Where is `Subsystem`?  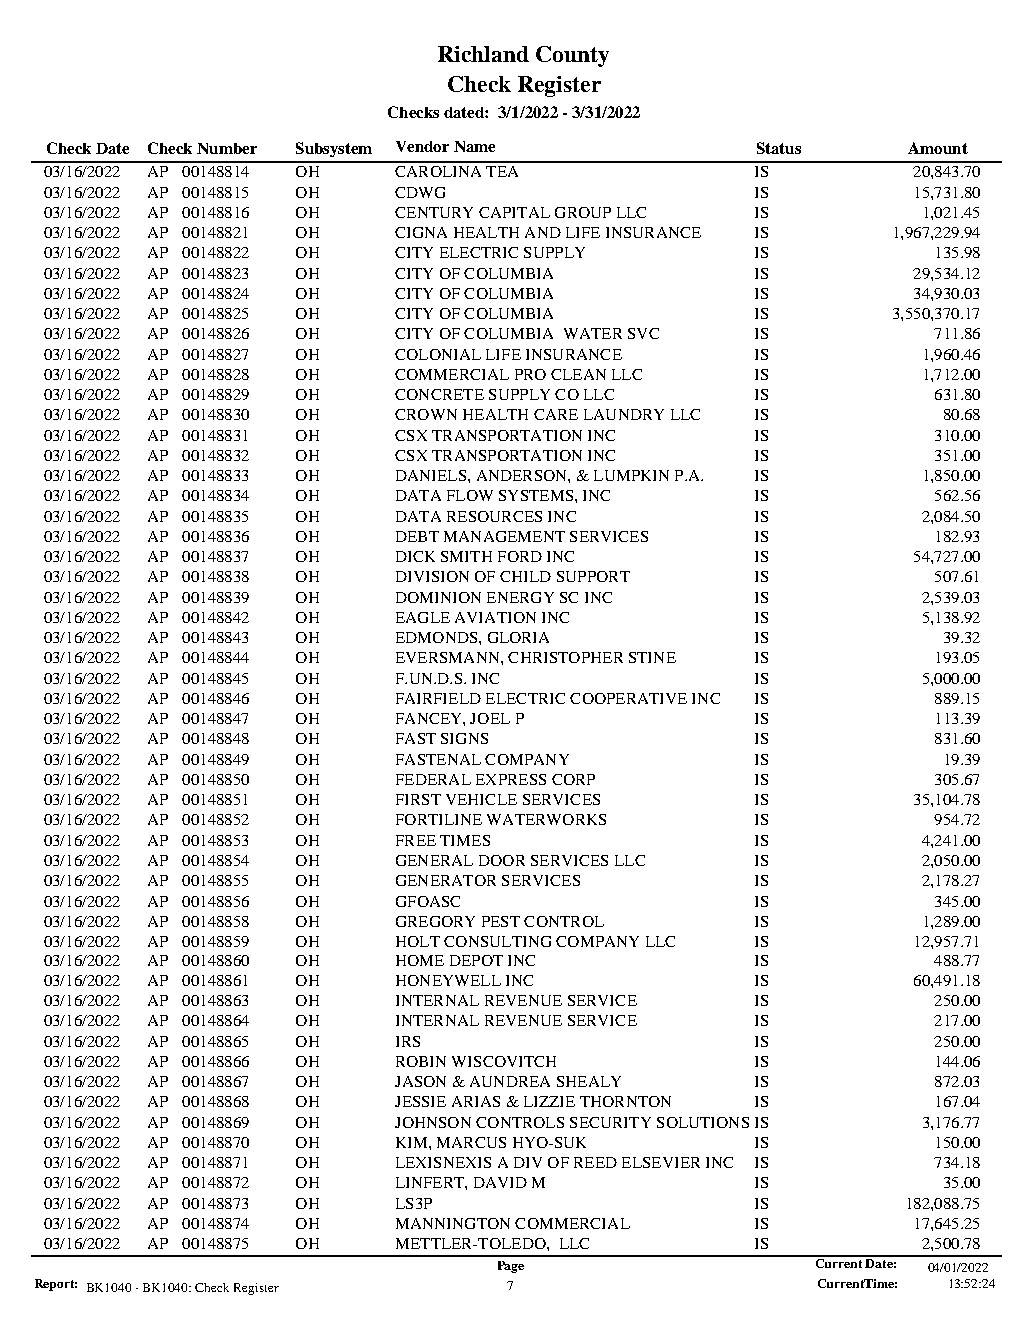
Subsystem is located at coordinates (334, 149).
